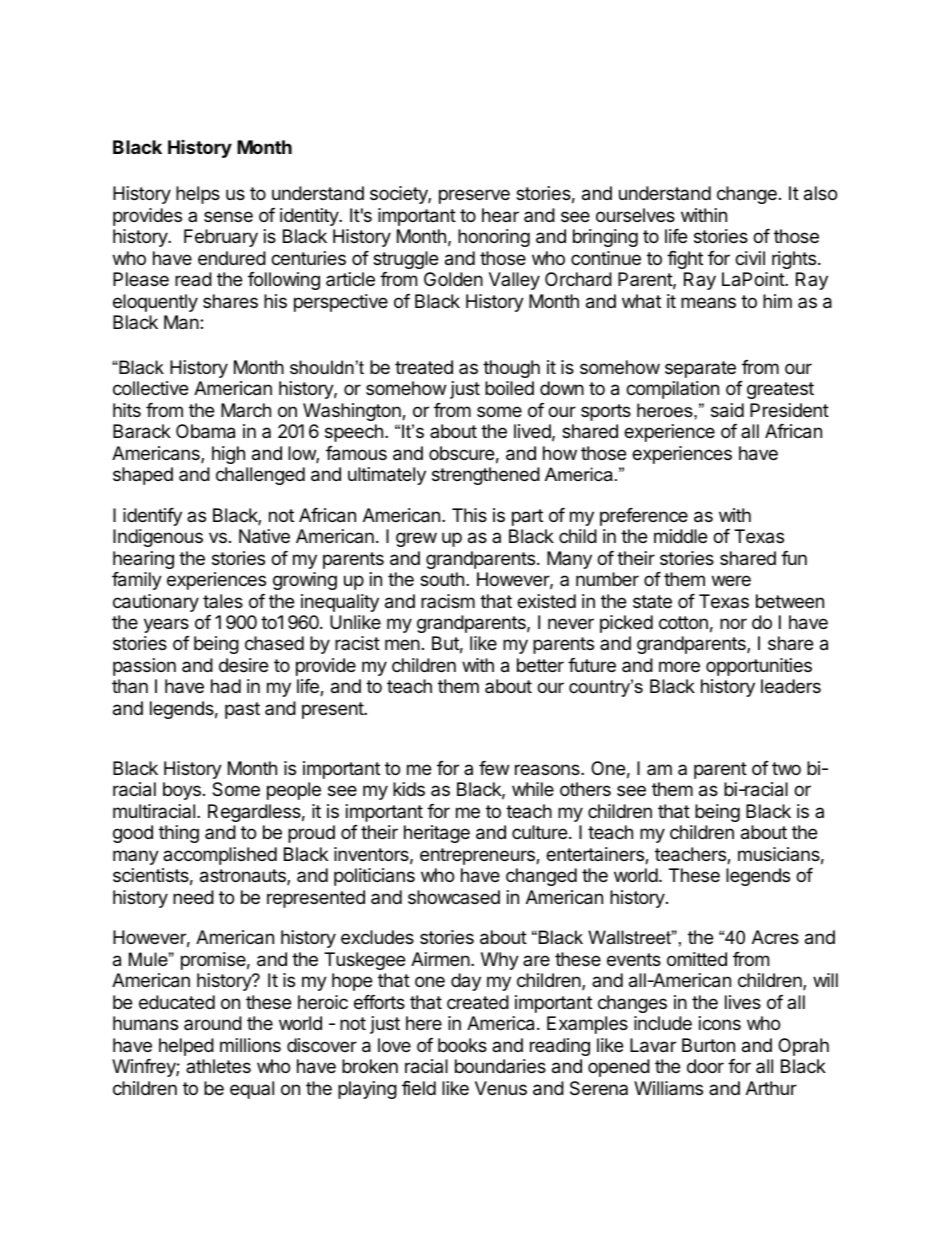  What do you see at coordinates (218, 1066) in the screenshot?
I see `athletes` at bounding box center [218, 1066].
